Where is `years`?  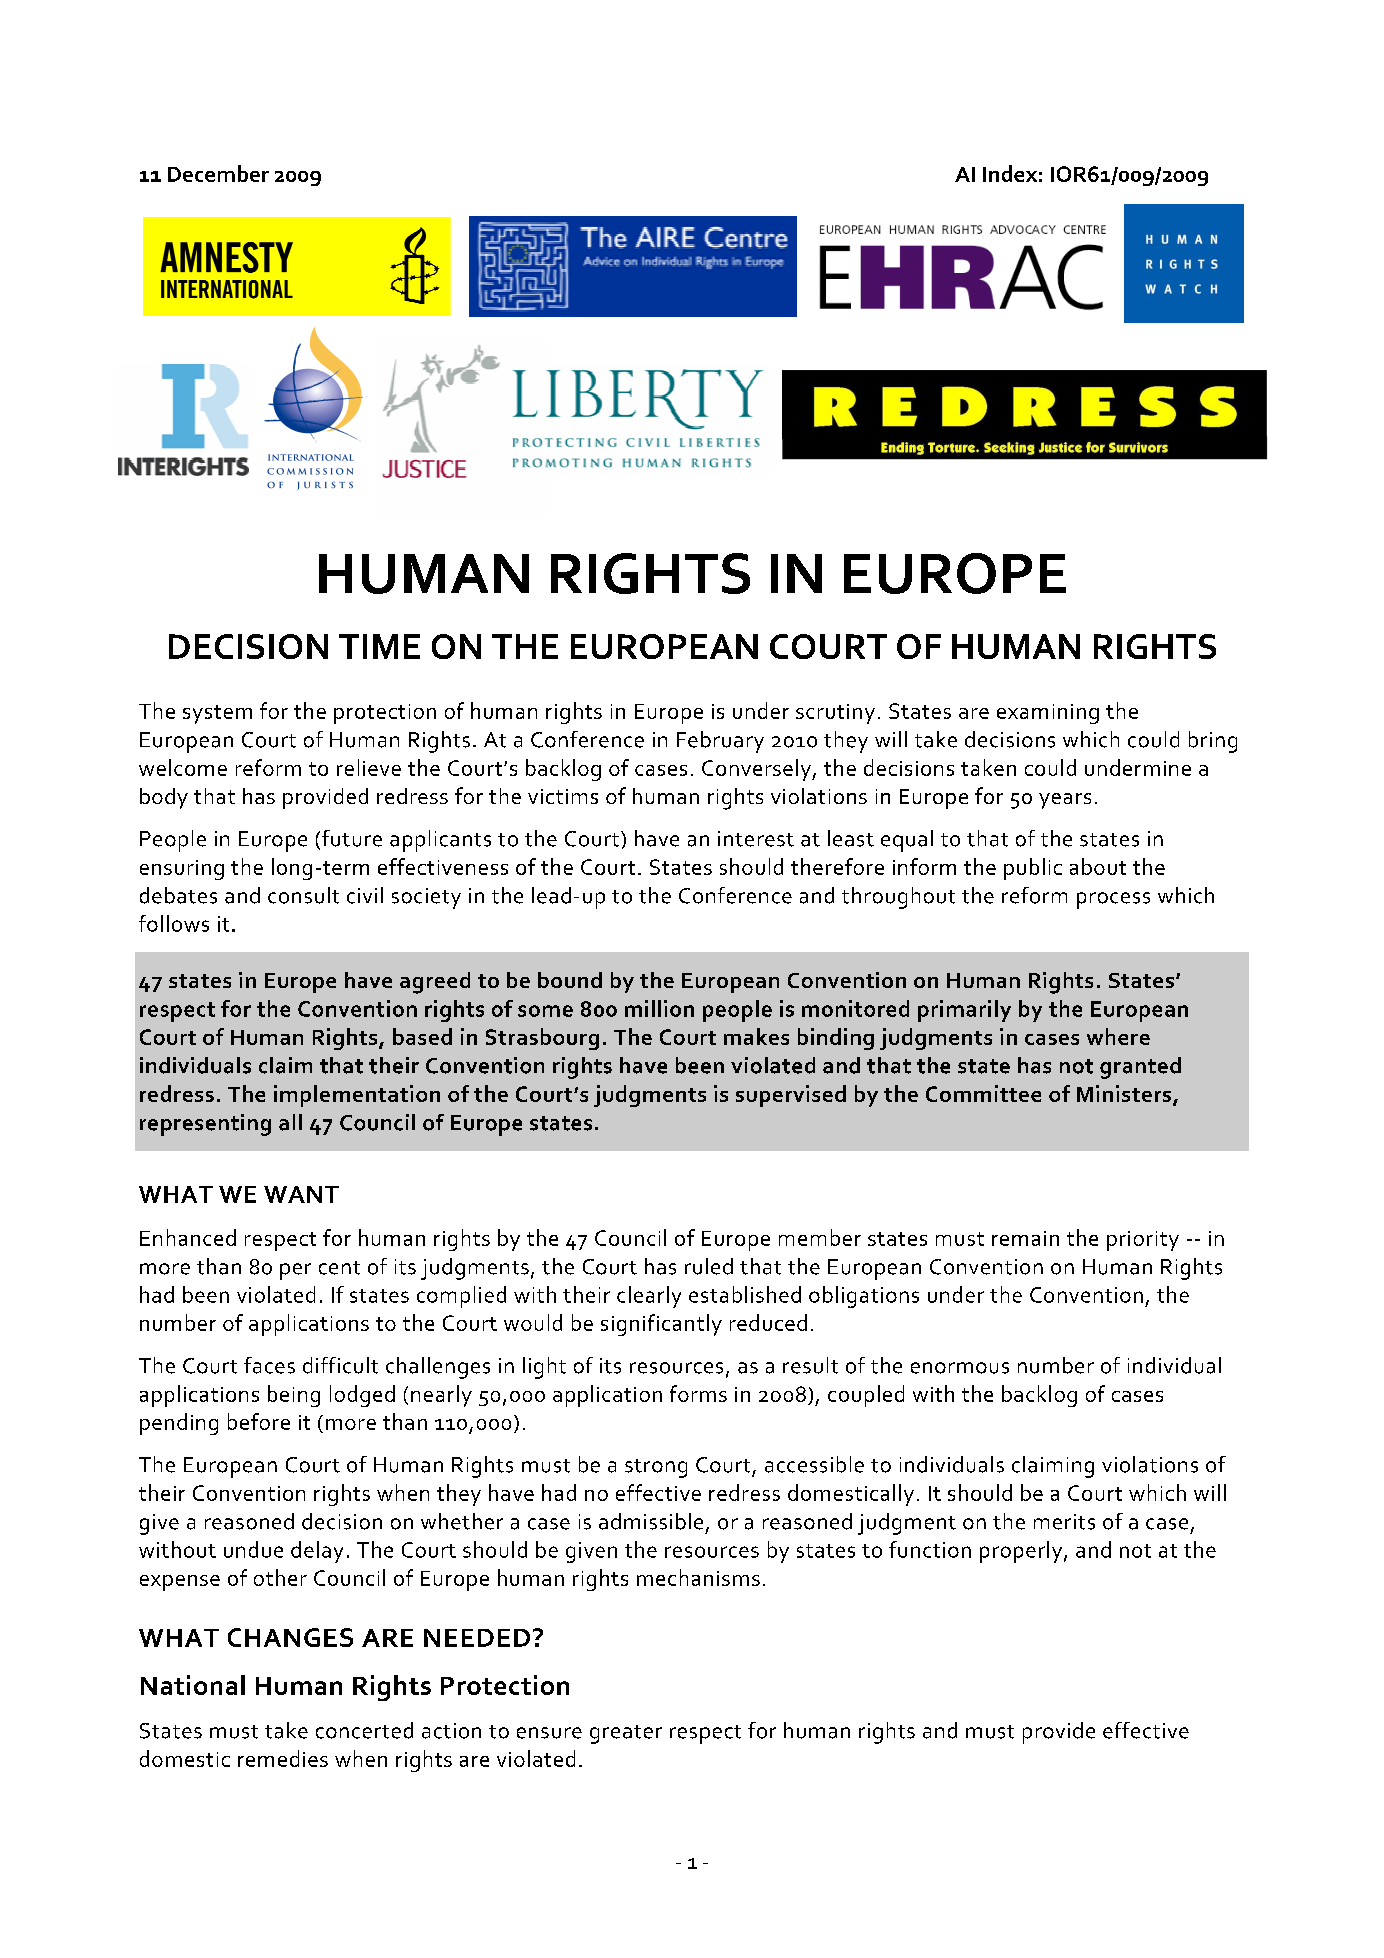
years is located at coordinates (1065, 801).
